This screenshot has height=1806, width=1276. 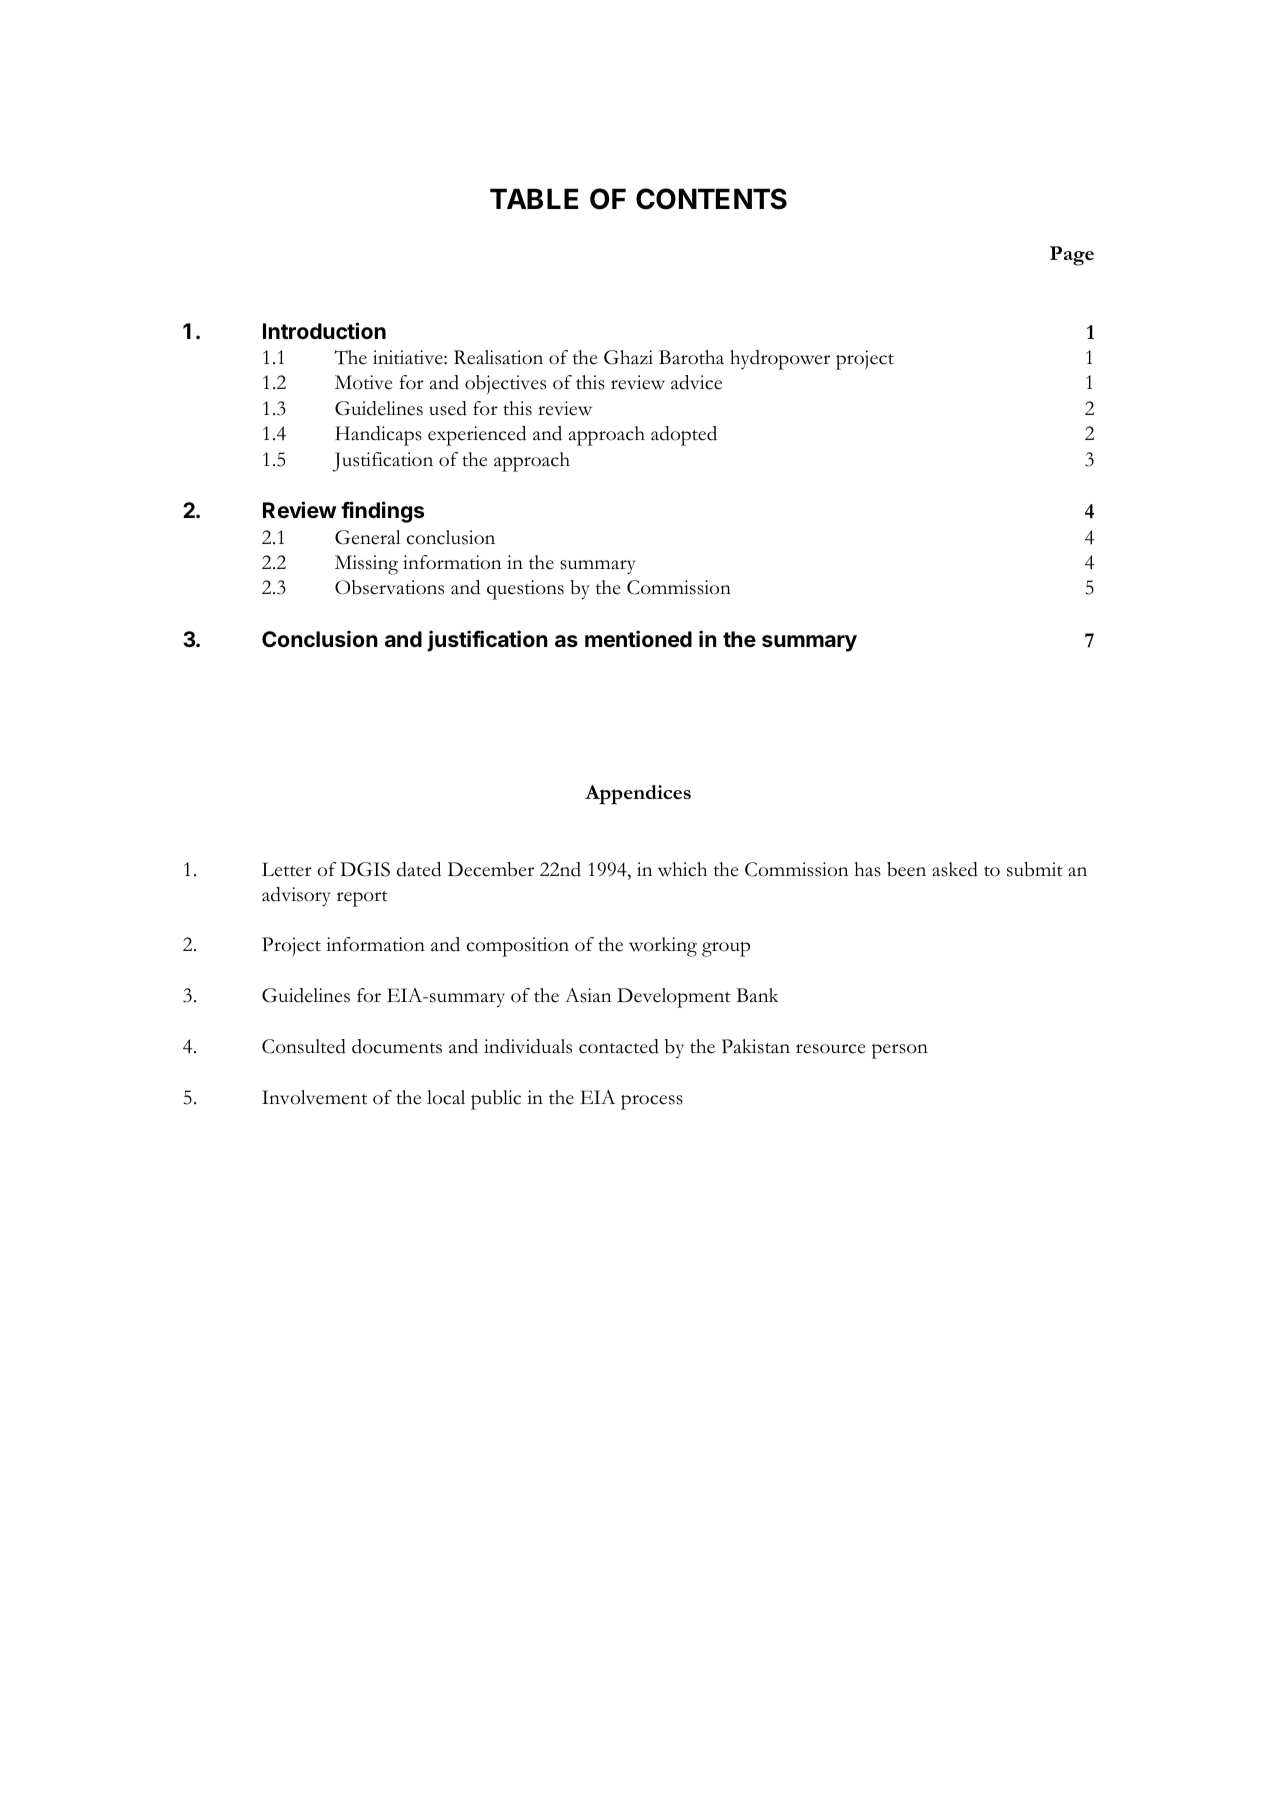 What do you see at coordinates (389, 587) in the screenshot?
I see `Observations` at bounding box center [389, 587].
